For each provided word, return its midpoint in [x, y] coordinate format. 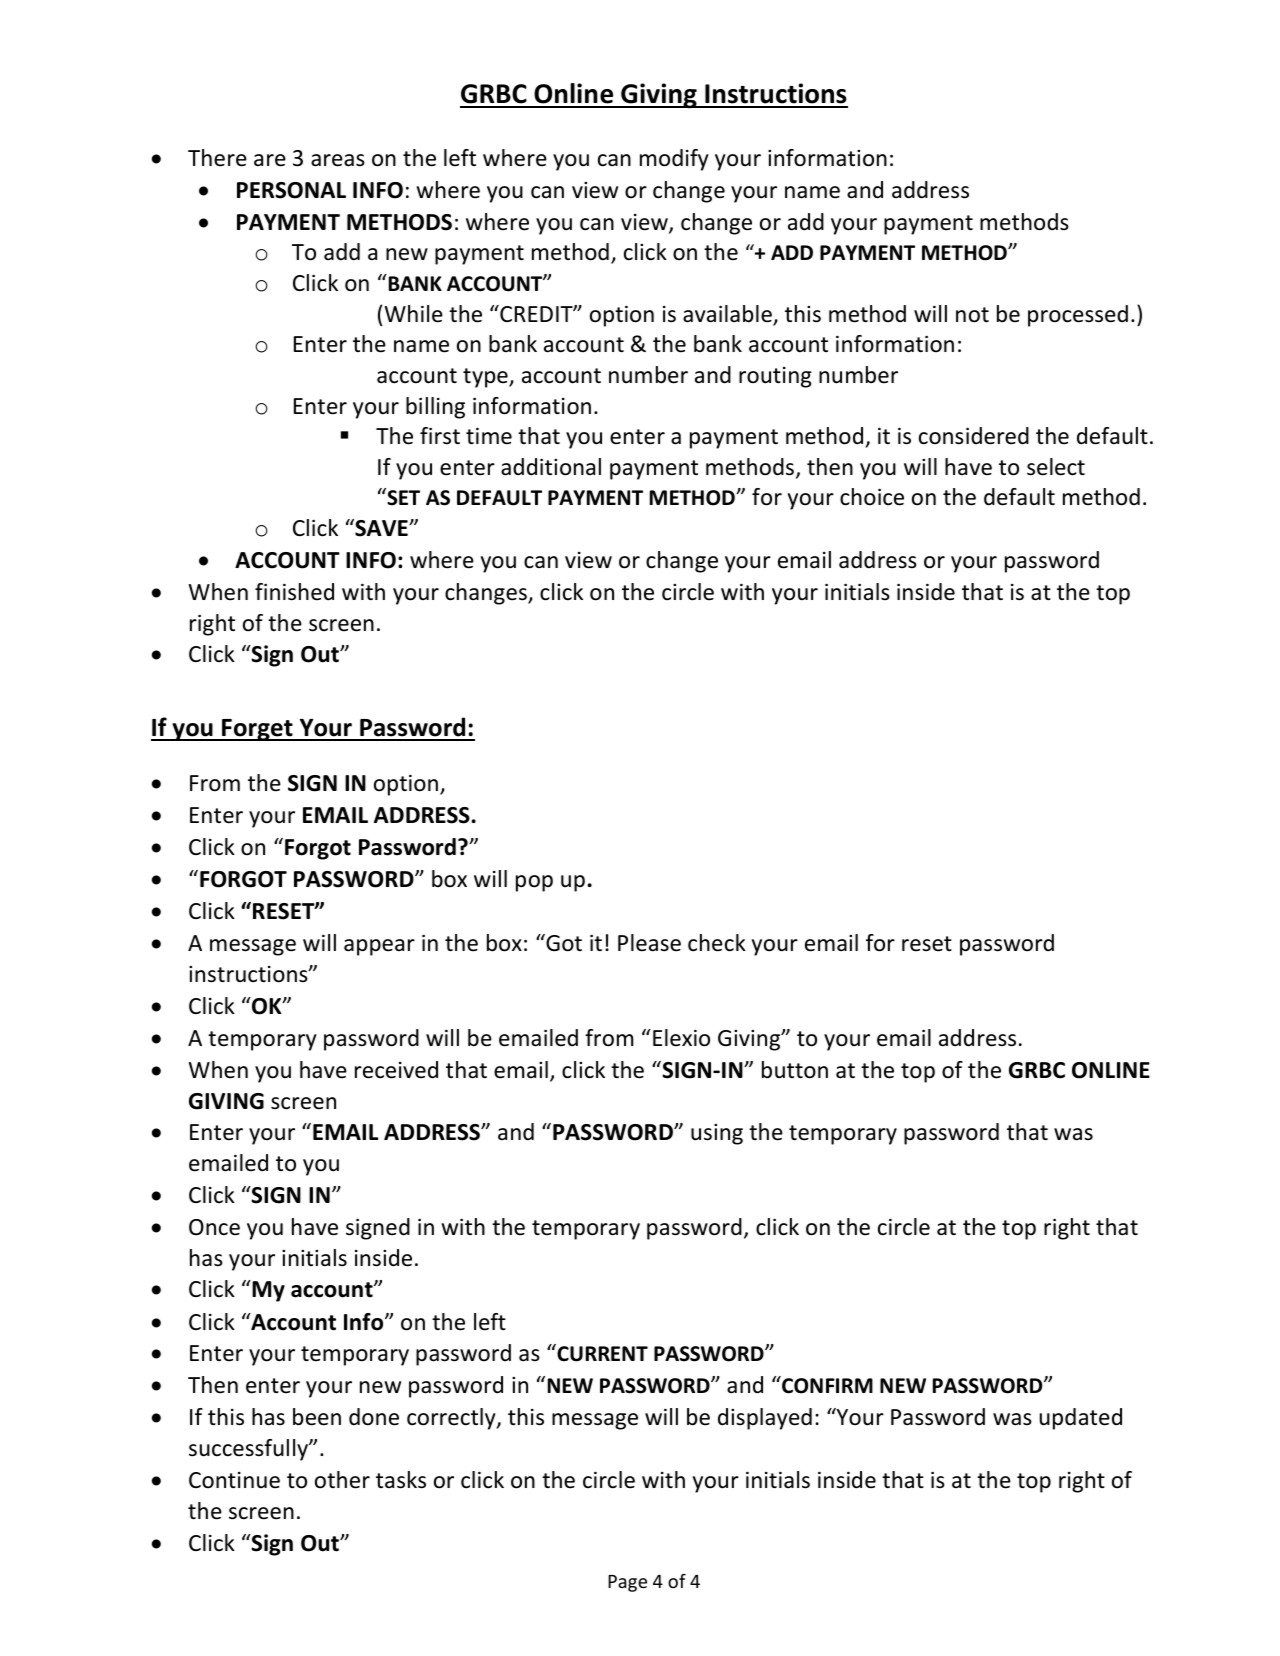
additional [551, 467]
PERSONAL [291, 190]
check [717, 943]
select [1056, 467]
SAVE [381, 528]
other [342, 1480]
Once [214, 1227]
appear [379, 947]
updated [1081, 1419]
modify [674, 160]
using [717, 1134]
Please [649, 943]
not [972, 315]
